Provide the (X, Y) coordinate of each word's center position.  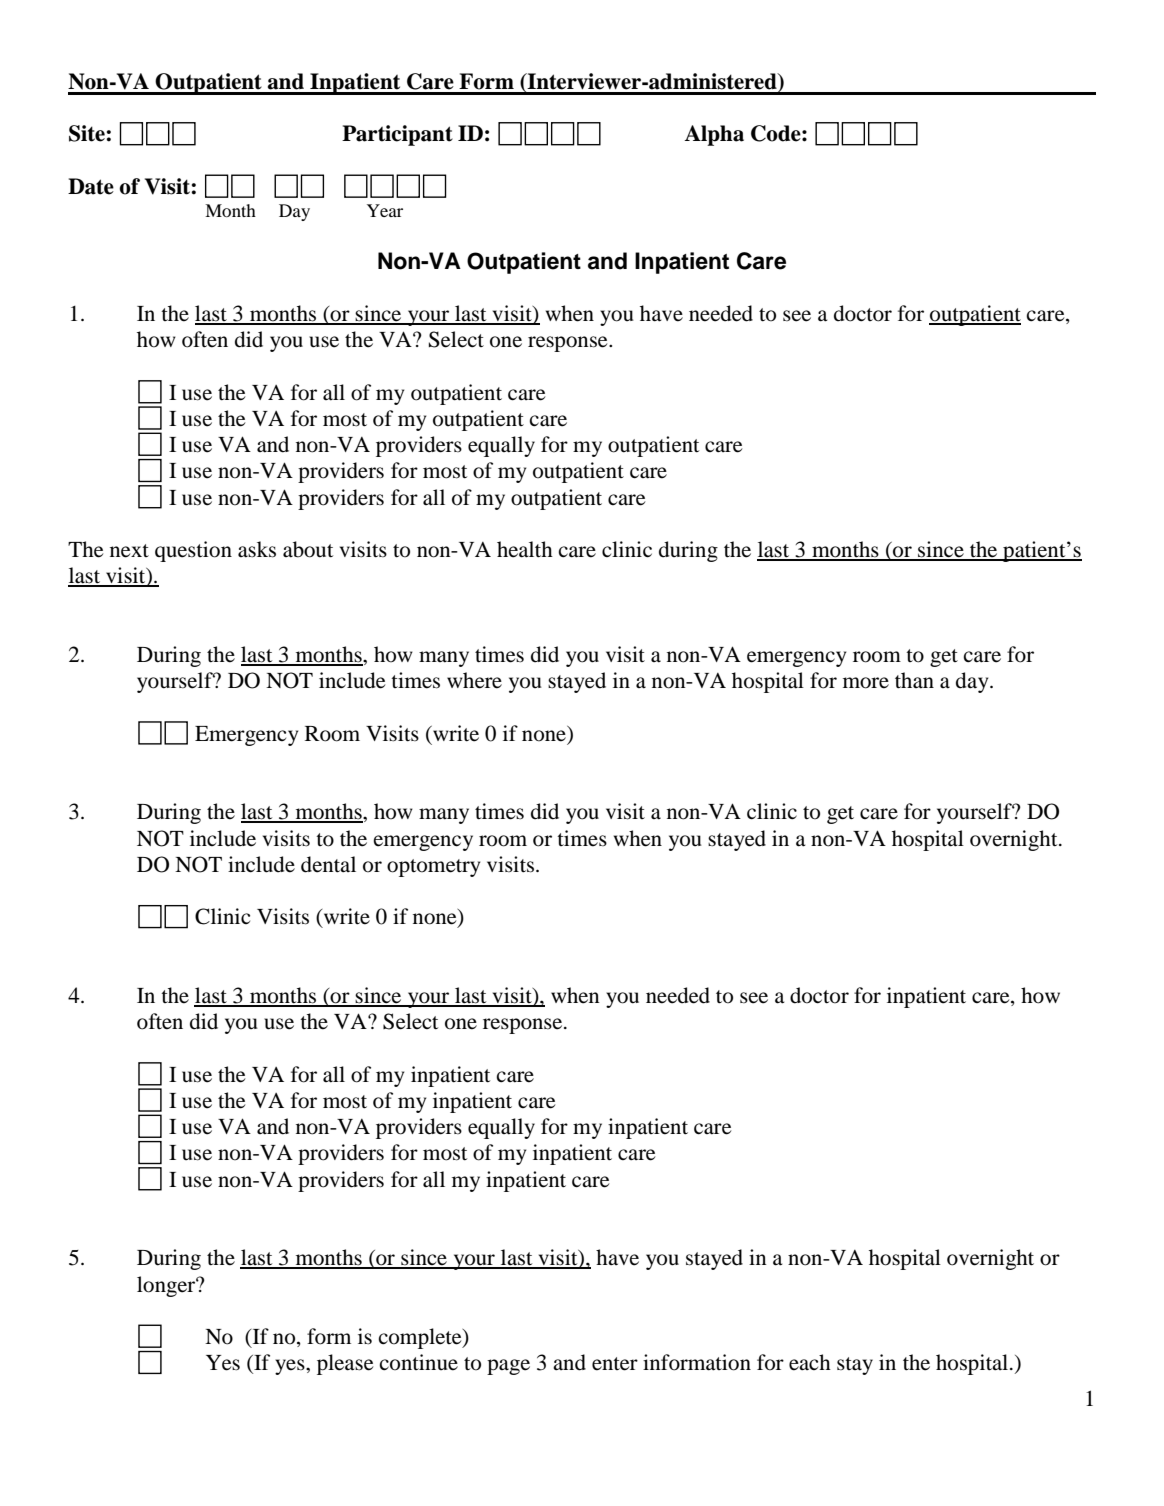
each (810, 1362)
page (508, 1367)
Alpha (714, 135)
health (525, 549)
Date (91, 186)
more (866, 683)
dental (328, 864)
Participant (397, 135)
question (193, 551)
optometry (433, 868)
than (914, 680)
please (345, 1364)
